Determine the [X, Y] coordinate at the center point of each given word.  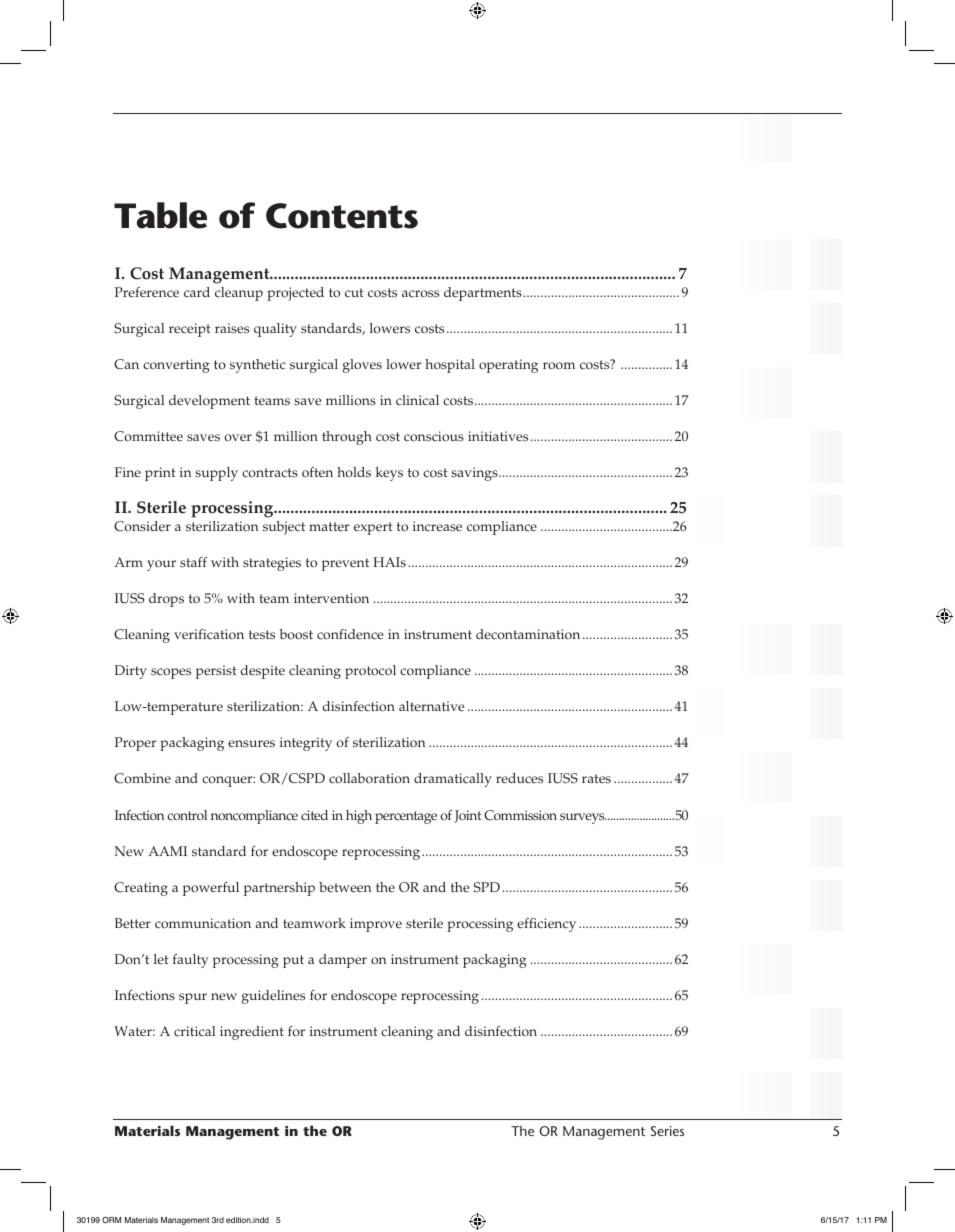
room [559, 366]
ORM [111, 1220]
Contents [342, 216]
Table [160, 215]
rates [596, 779]
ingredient [252, 1033]
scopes [171, 673]
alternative [431, 706]
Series [667, 1131]
